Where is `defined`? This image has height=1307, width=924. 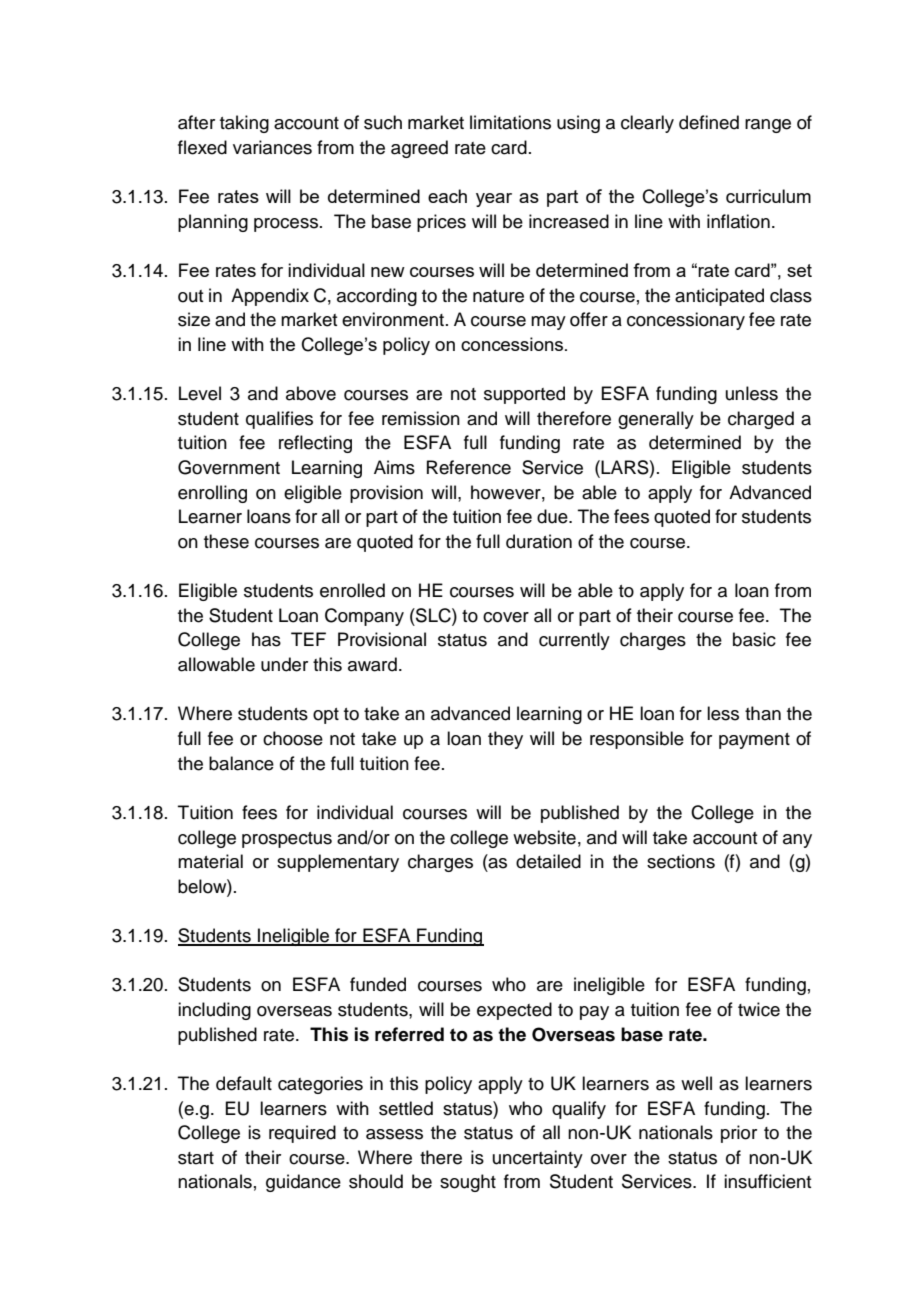
defined is located at coordinates (709, 122).
